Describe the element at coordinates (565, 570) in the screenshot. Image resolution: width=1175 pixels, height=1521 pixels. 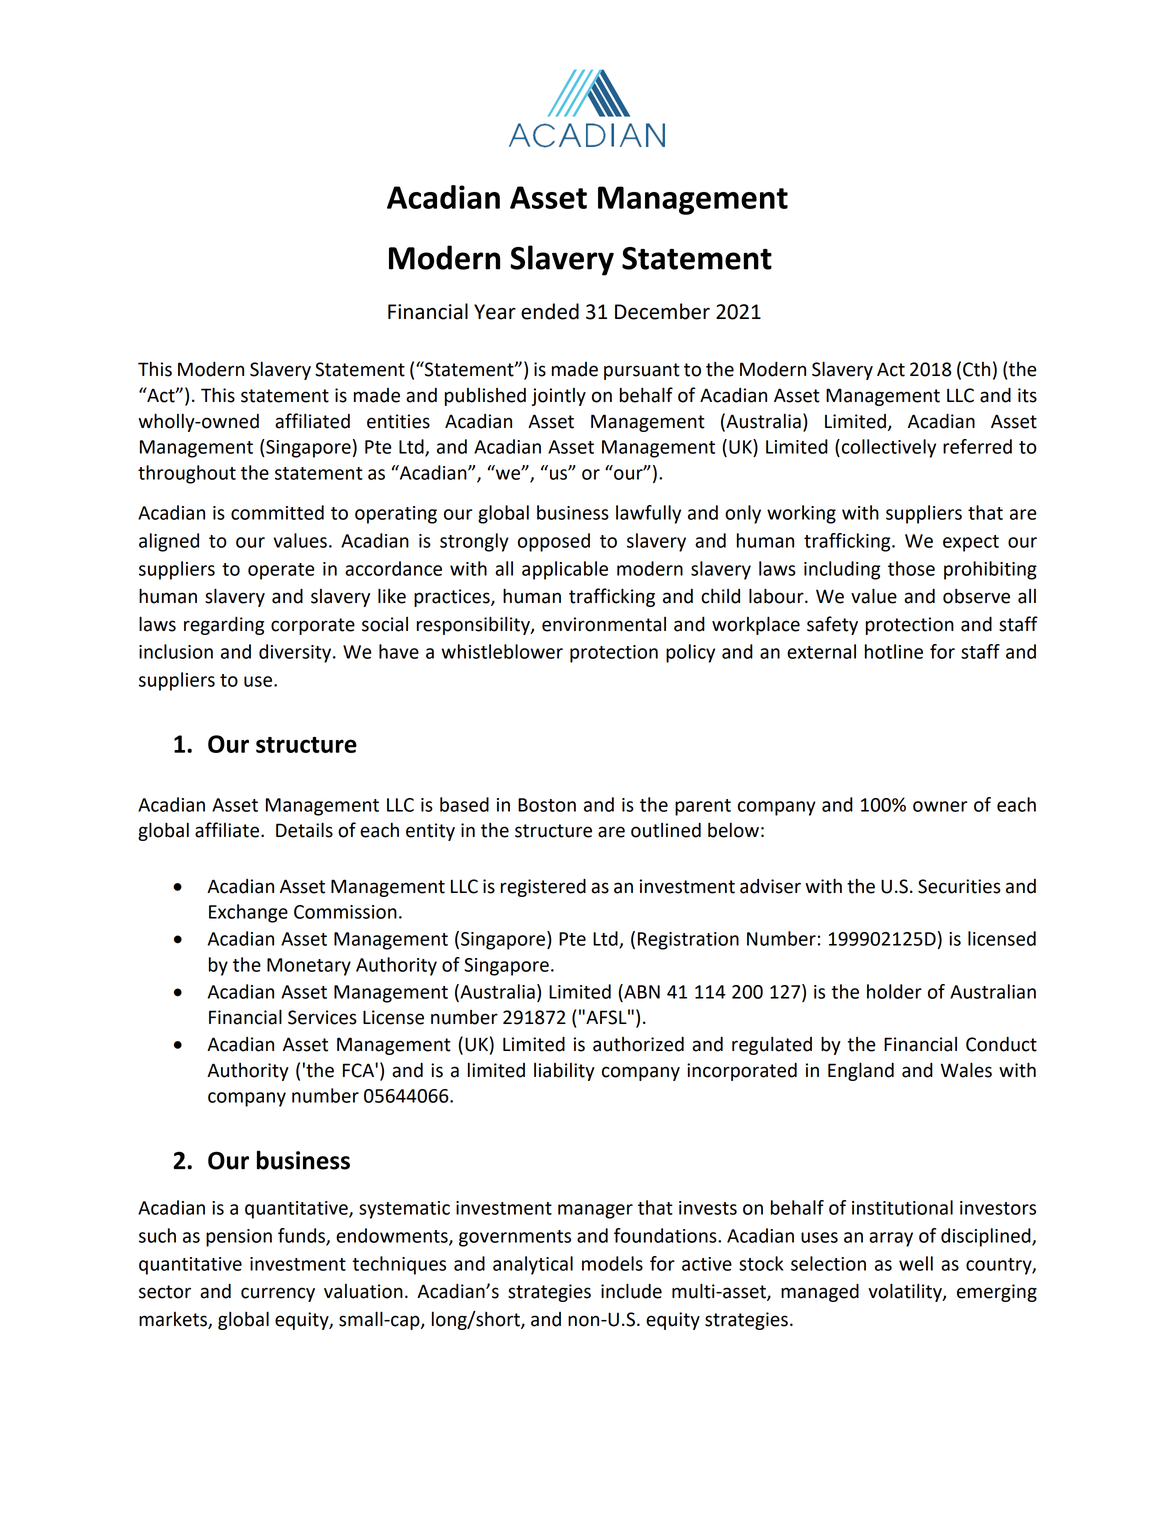
I see `applicable` at that location.
